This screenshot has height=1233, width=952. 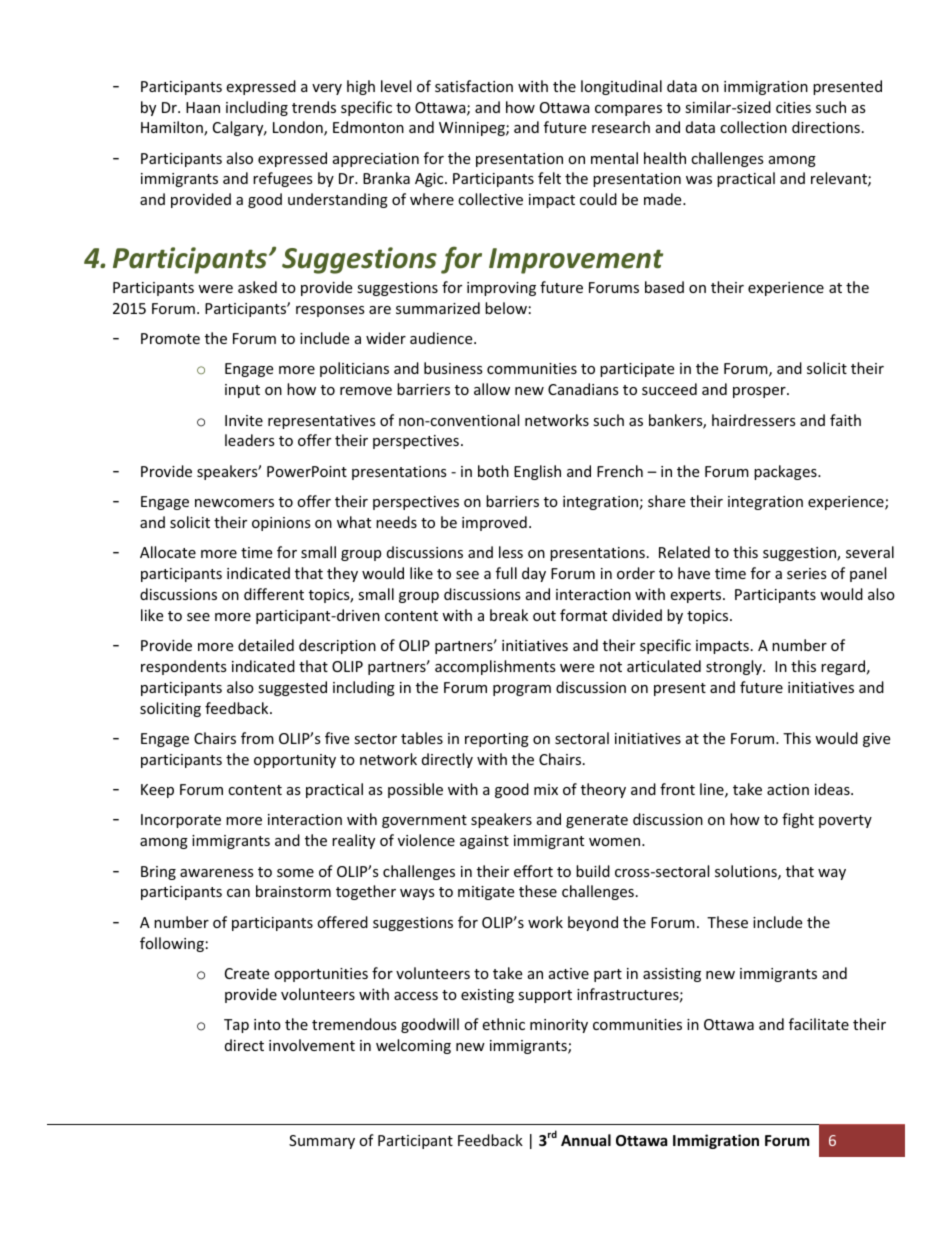 What do you see at coordinates (549, 178) in the screenshot?
I see `felt` at bounding box center [549, 178].
